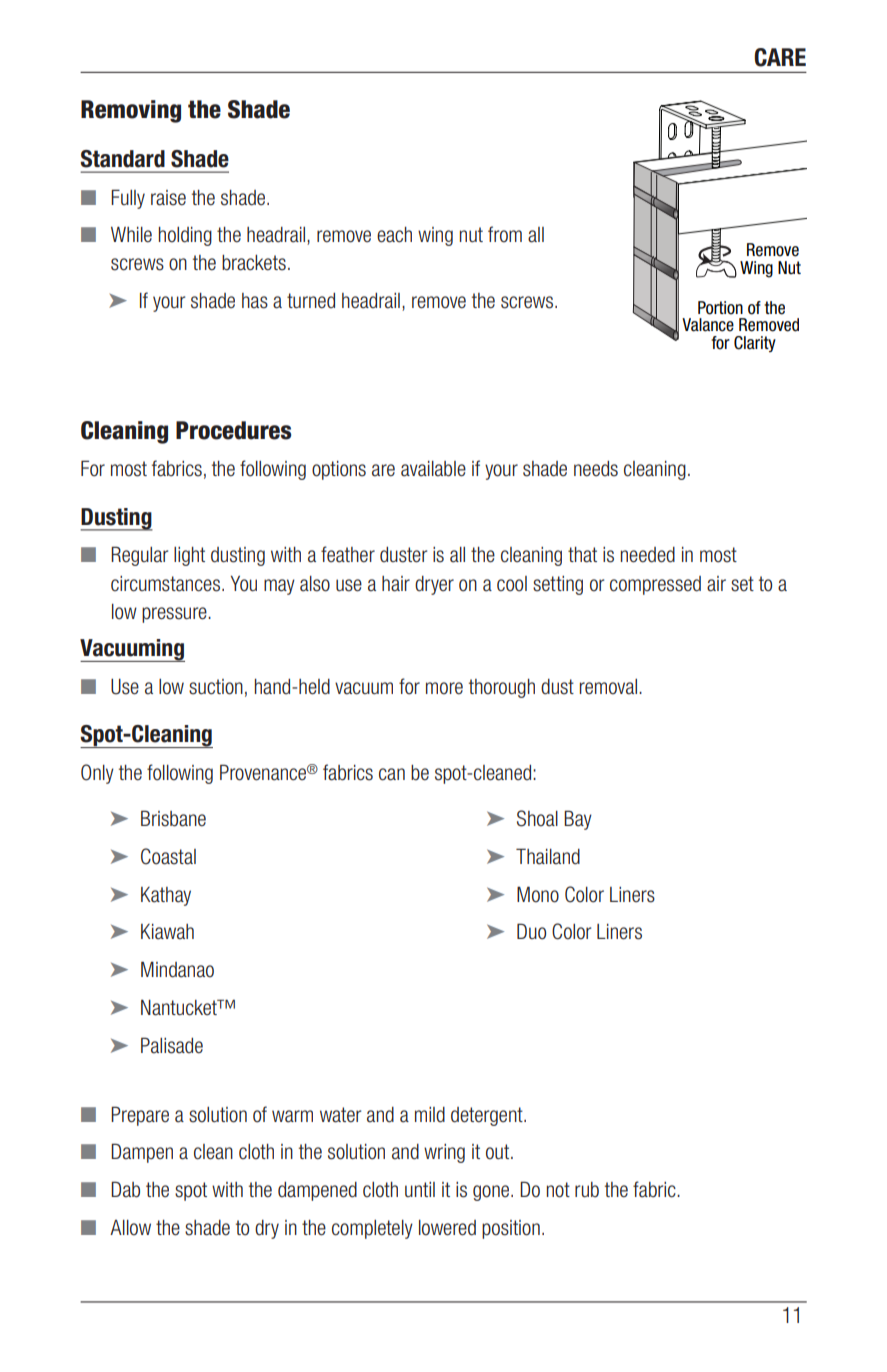 The height and width of the document is (1372, 887). I want to click on Dab, so click(125, 1189).
